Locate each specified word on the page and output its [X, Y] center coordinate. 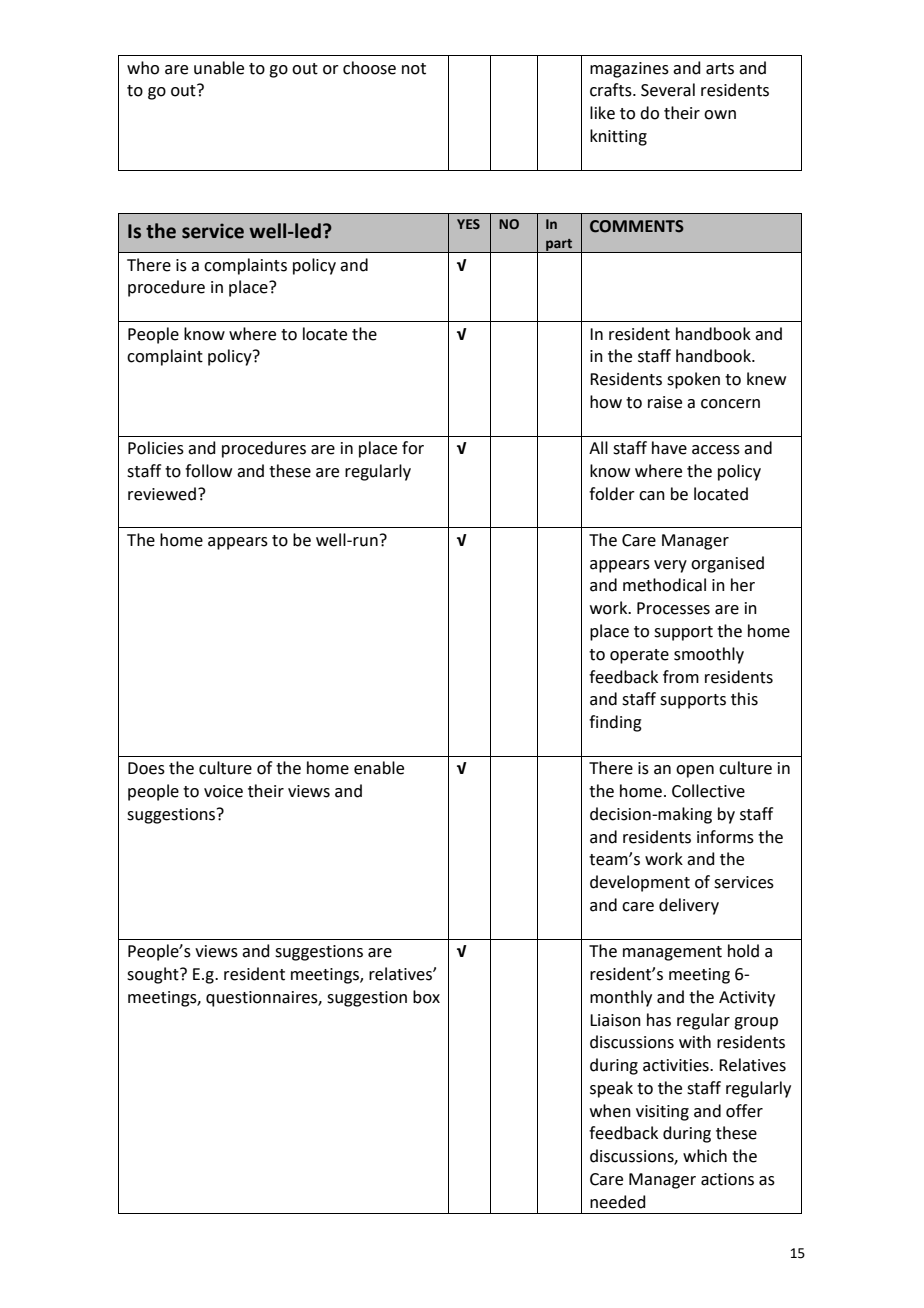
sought [154, 975]
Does [146, 768]
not [414, 69]
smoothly [709, 655]
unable [219, 68]
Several [668, 90]
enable [379, 768]
